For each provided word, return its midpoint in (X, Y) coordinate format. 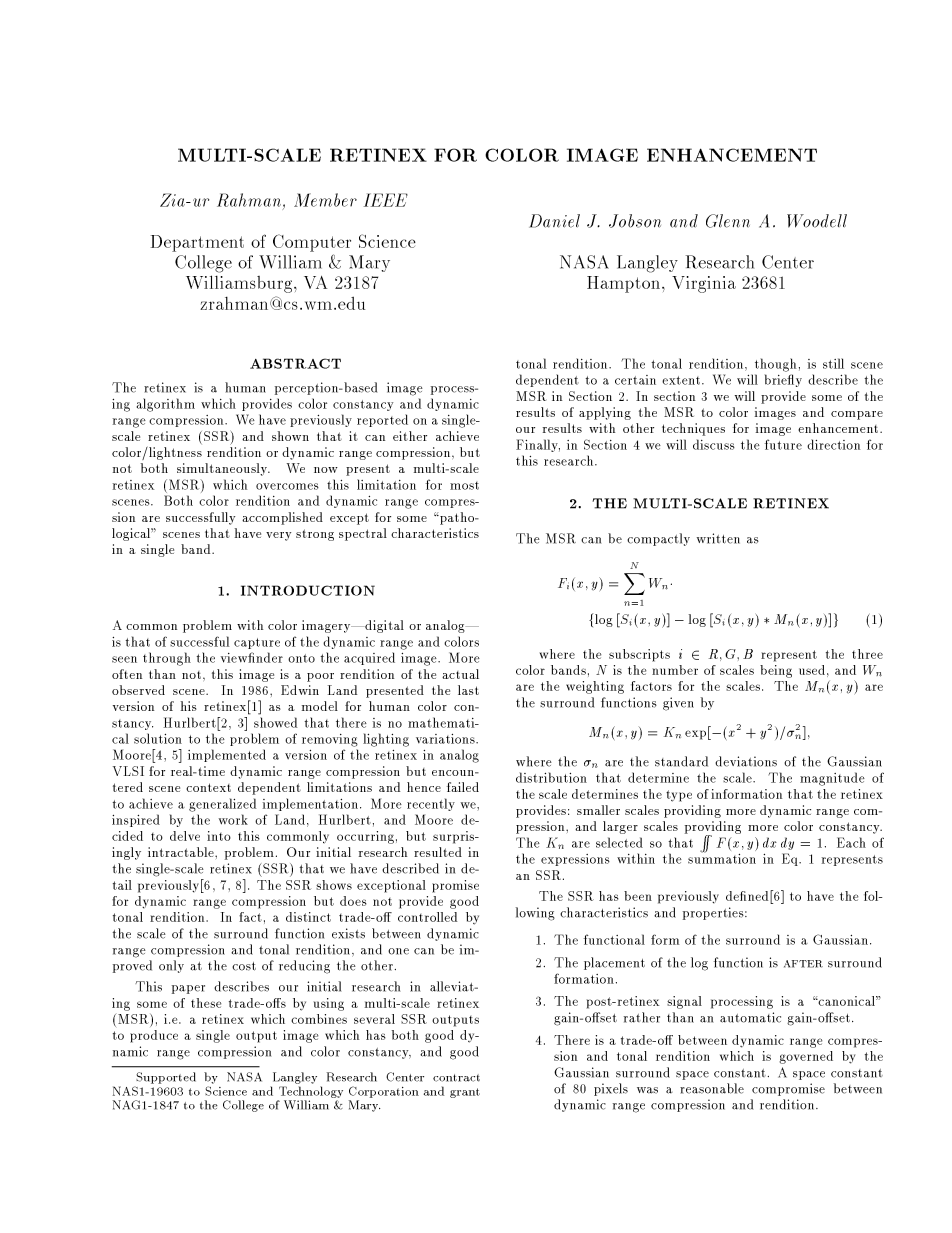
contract (456, 1078)
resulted (438, 852)
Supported (166, 1078)
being (776, 671)
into (219, 836)
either (410, 436)
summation (722, 857)
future (783, 444)
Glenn (728, 221)
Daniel (554, 221)
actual (460, 674)
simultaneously (223, 469)
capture (257, 643)
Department (197, 243)
